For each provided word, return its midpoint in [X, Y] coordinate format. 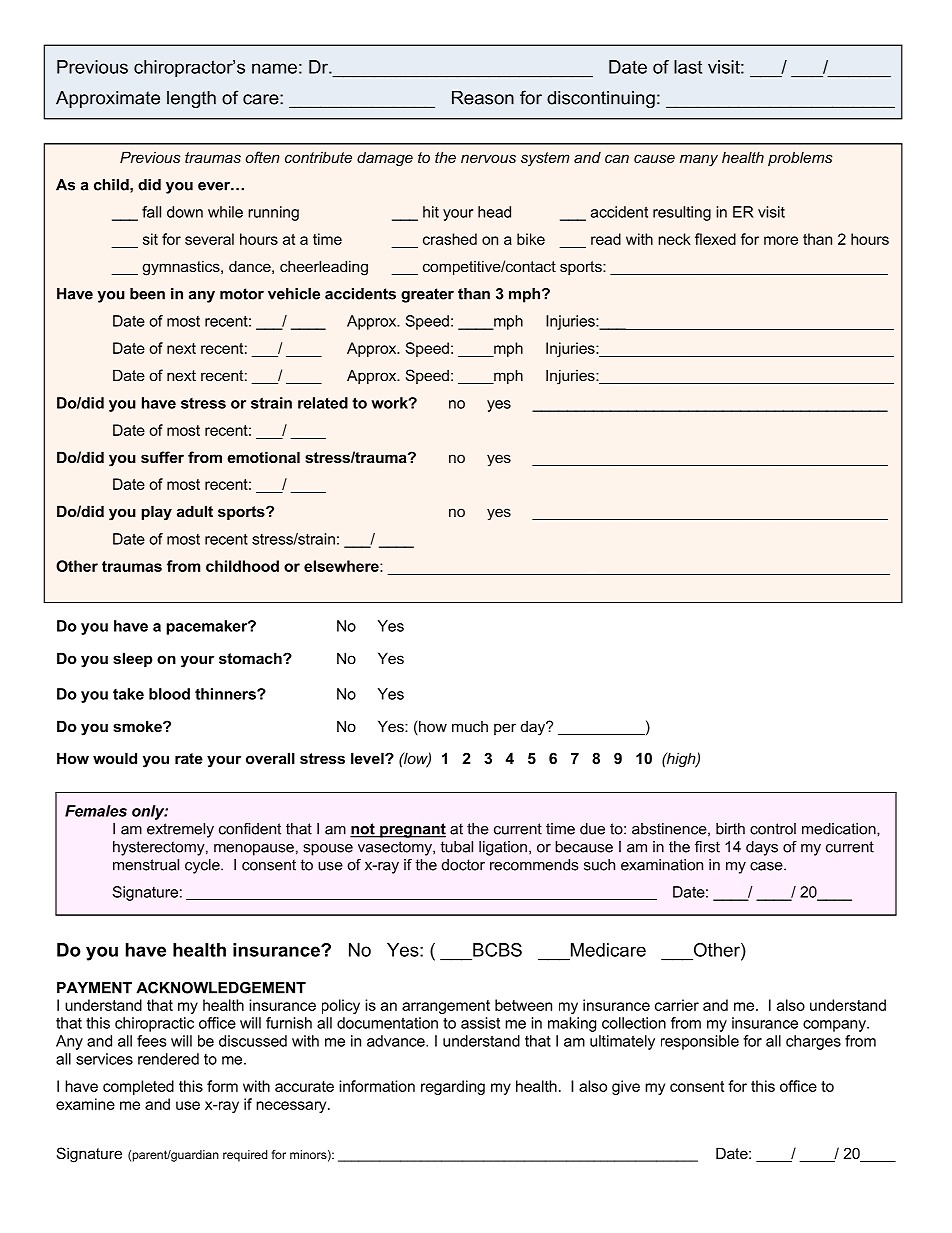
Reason [483, 98]
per [505, 729]
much [470, 726]
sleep [133, 659]
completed [138, 1087]
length [191, 99]
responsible [700, 1042]
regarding [453, 1087]
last [688, 67]
